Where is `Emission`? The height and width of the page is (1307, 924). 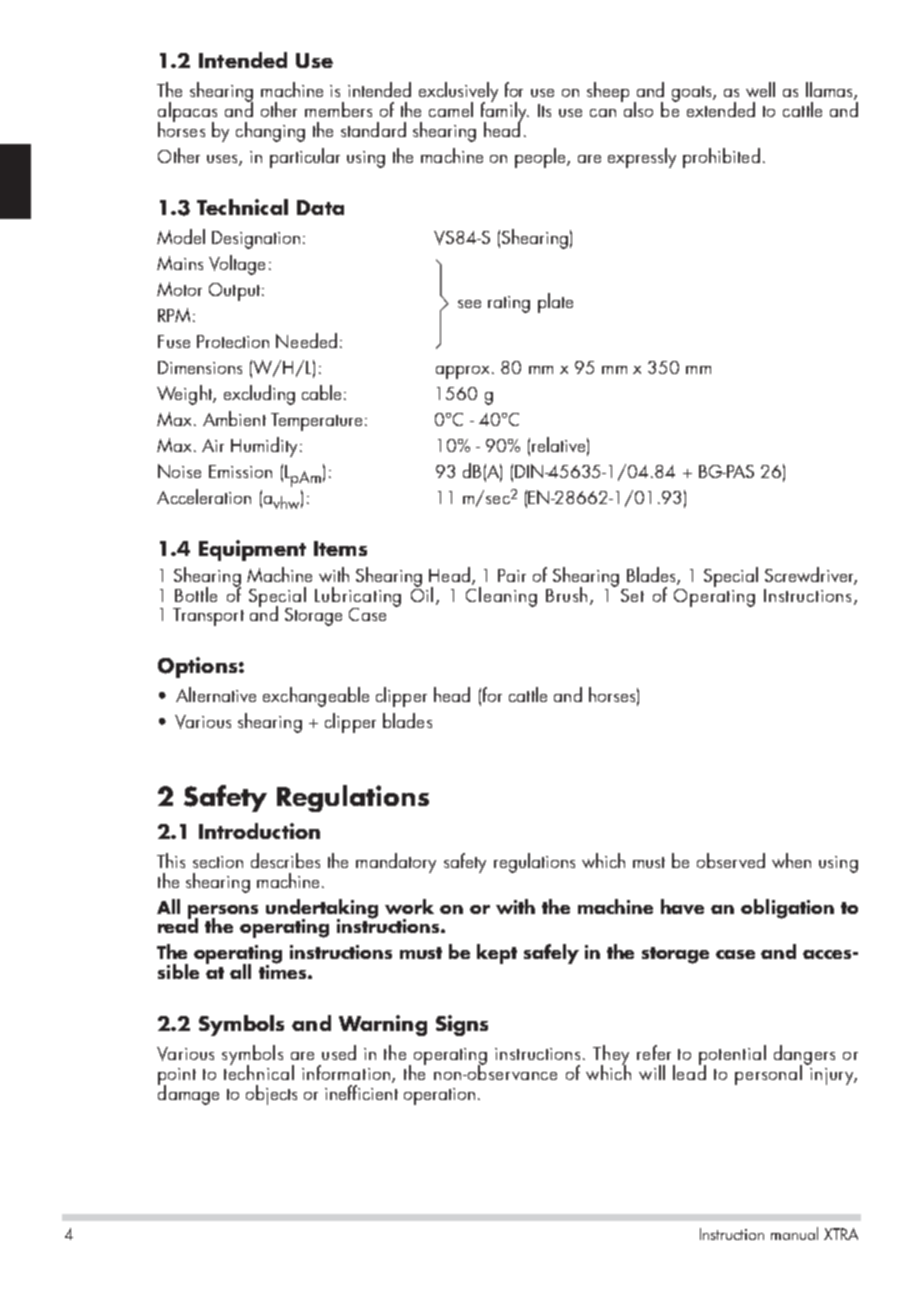 Emission is located at coordinates (240, 471).
